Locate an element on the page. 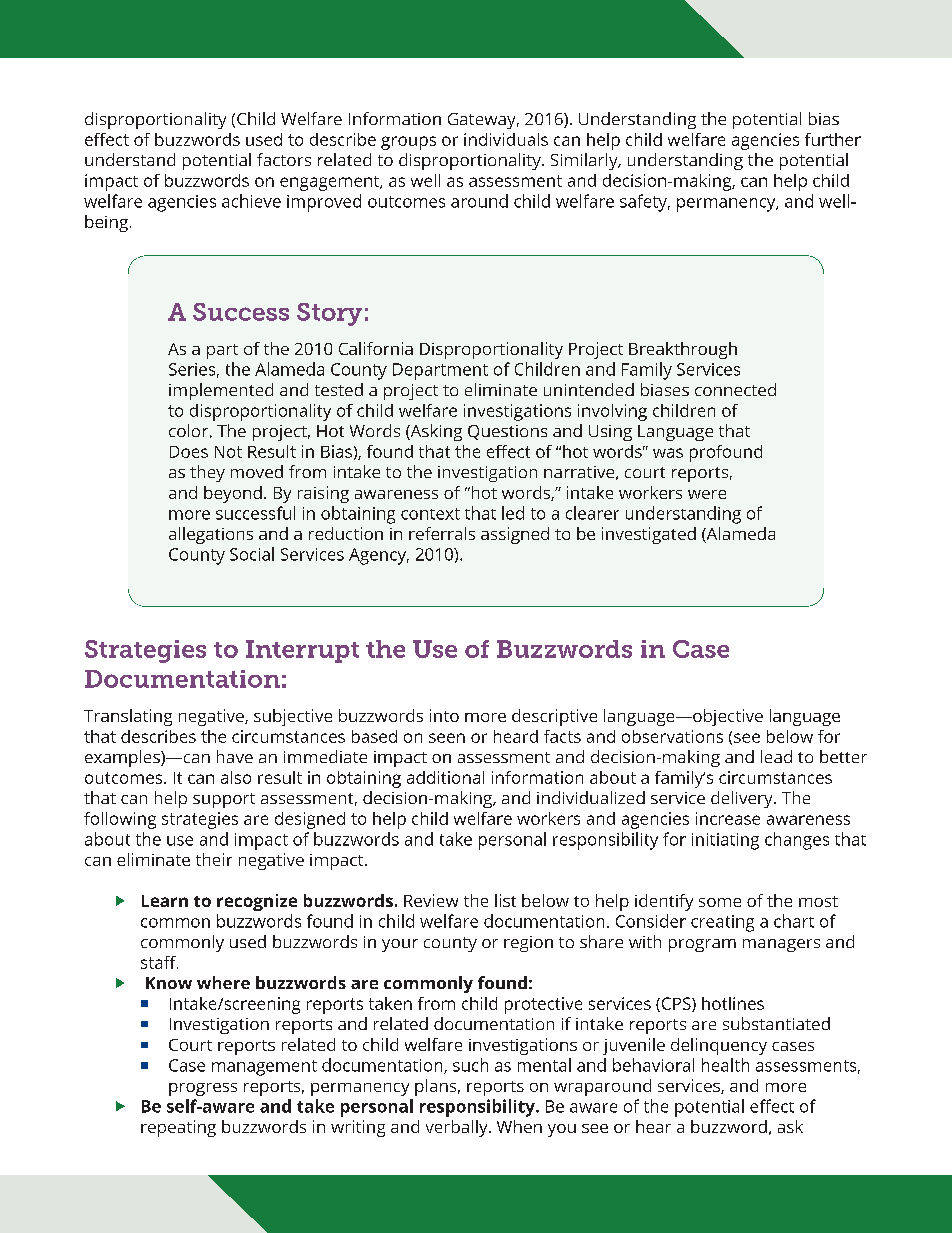 This image has height=1233, width=952. further is located at coordinates (833, 139).
